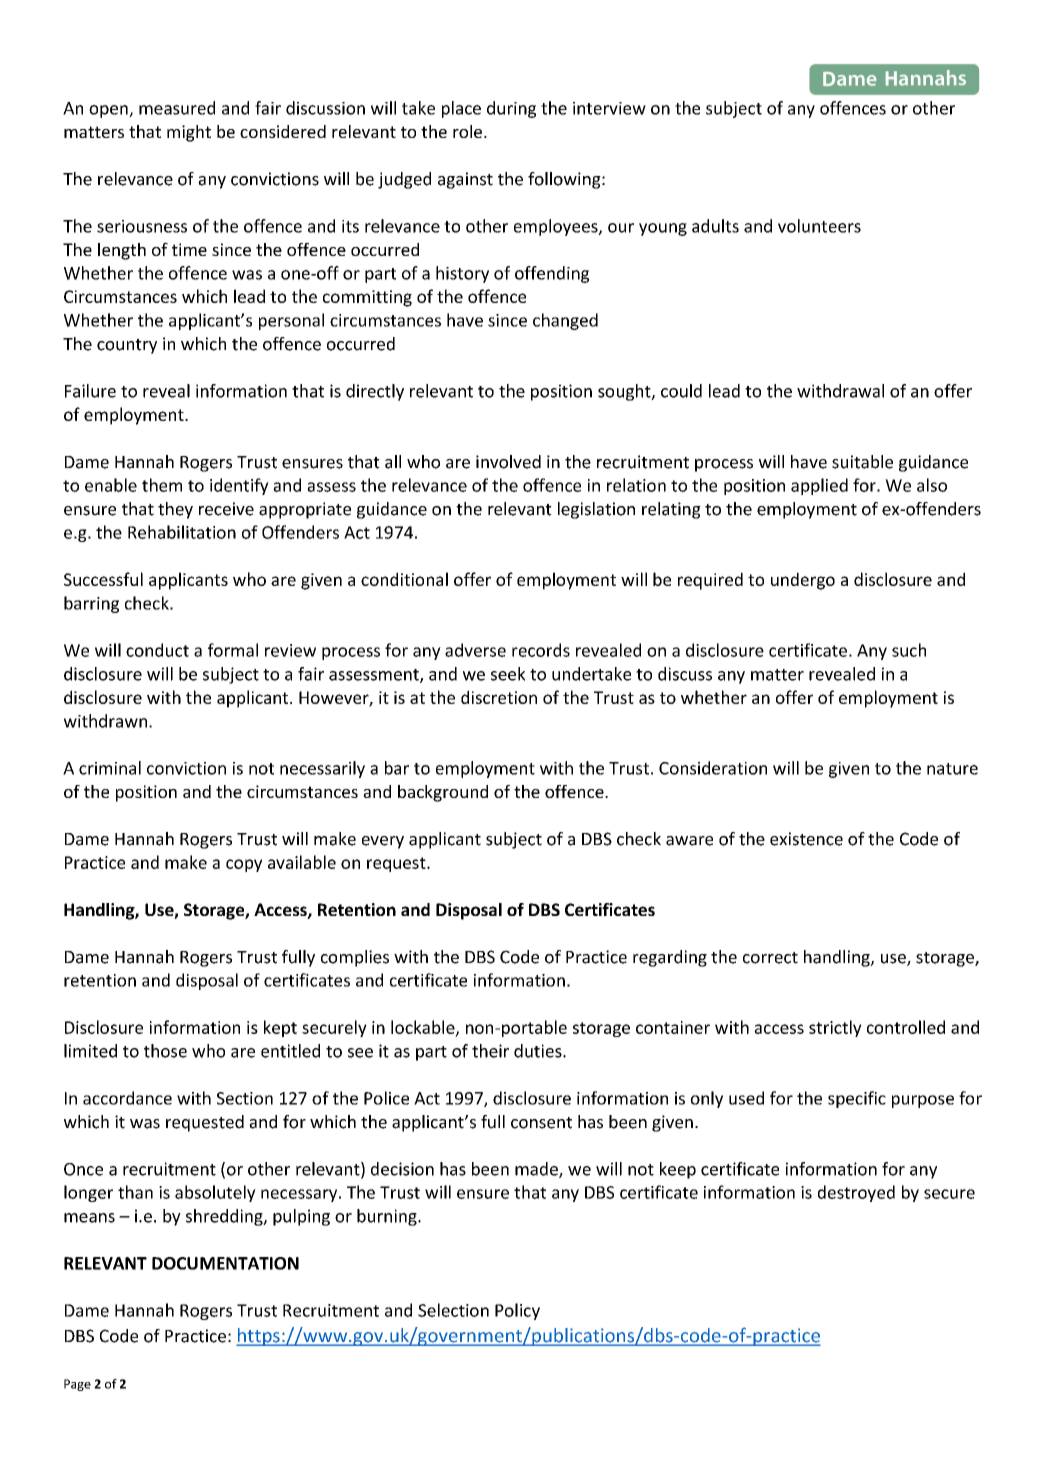  Describe the element at coordinates (803, 581) in the screenshot. I see `undergo` at that location.
